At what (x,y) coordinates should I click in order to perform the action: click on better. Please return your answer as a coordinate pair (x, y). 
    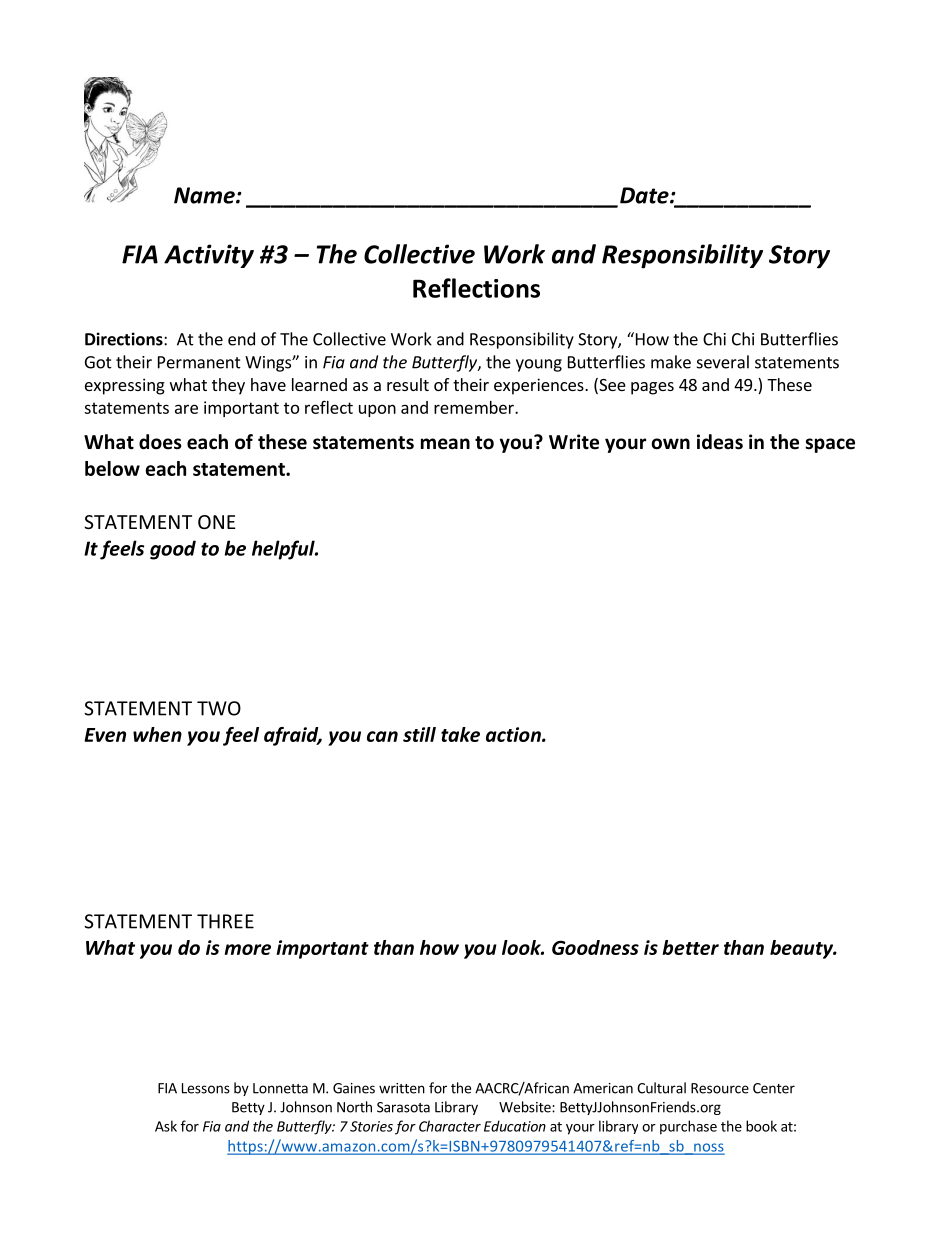
    Looking at the image, I should click on (691, 947).
